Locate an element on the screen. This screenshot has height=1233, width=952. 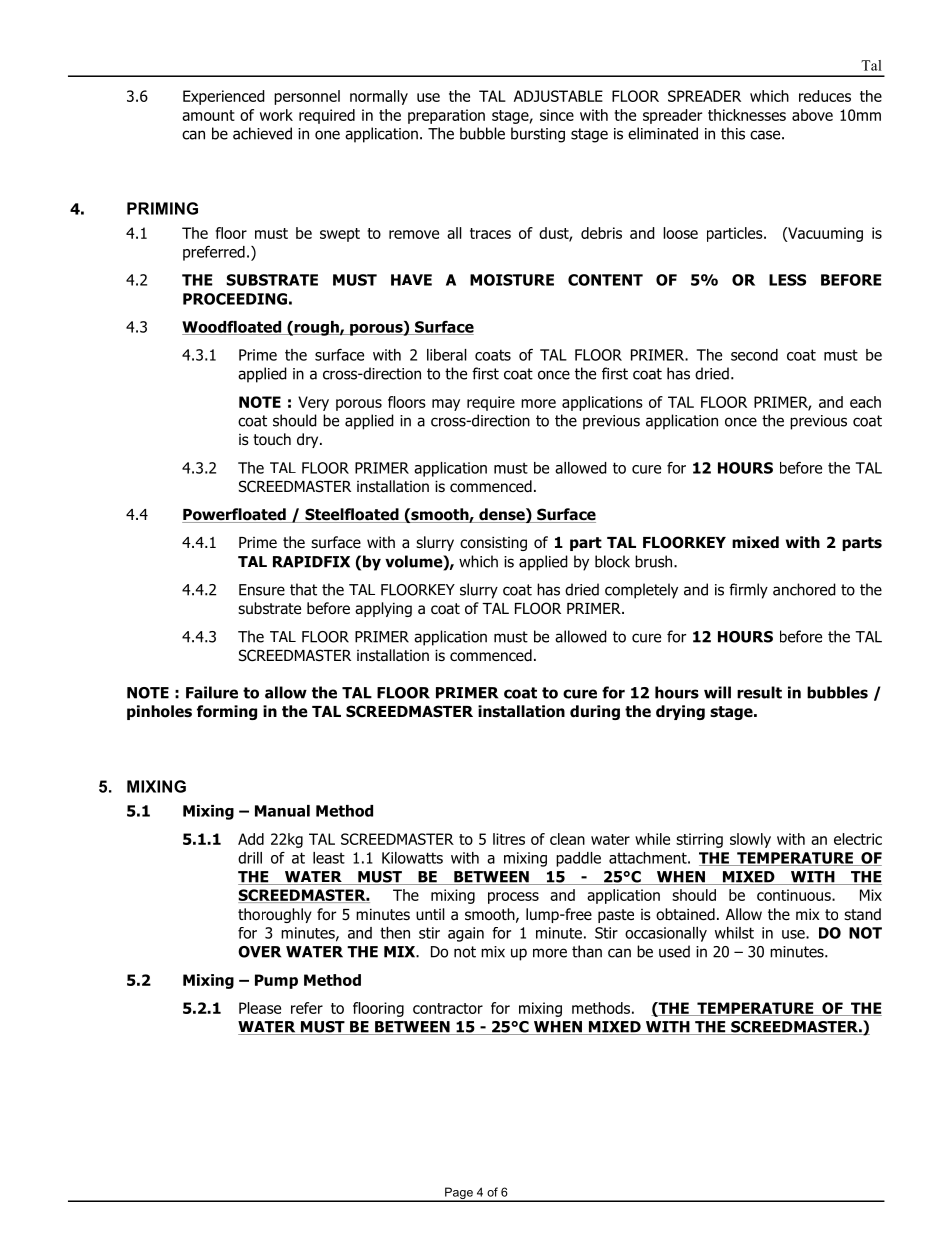
slowly is located at coordinates (750, 840).
